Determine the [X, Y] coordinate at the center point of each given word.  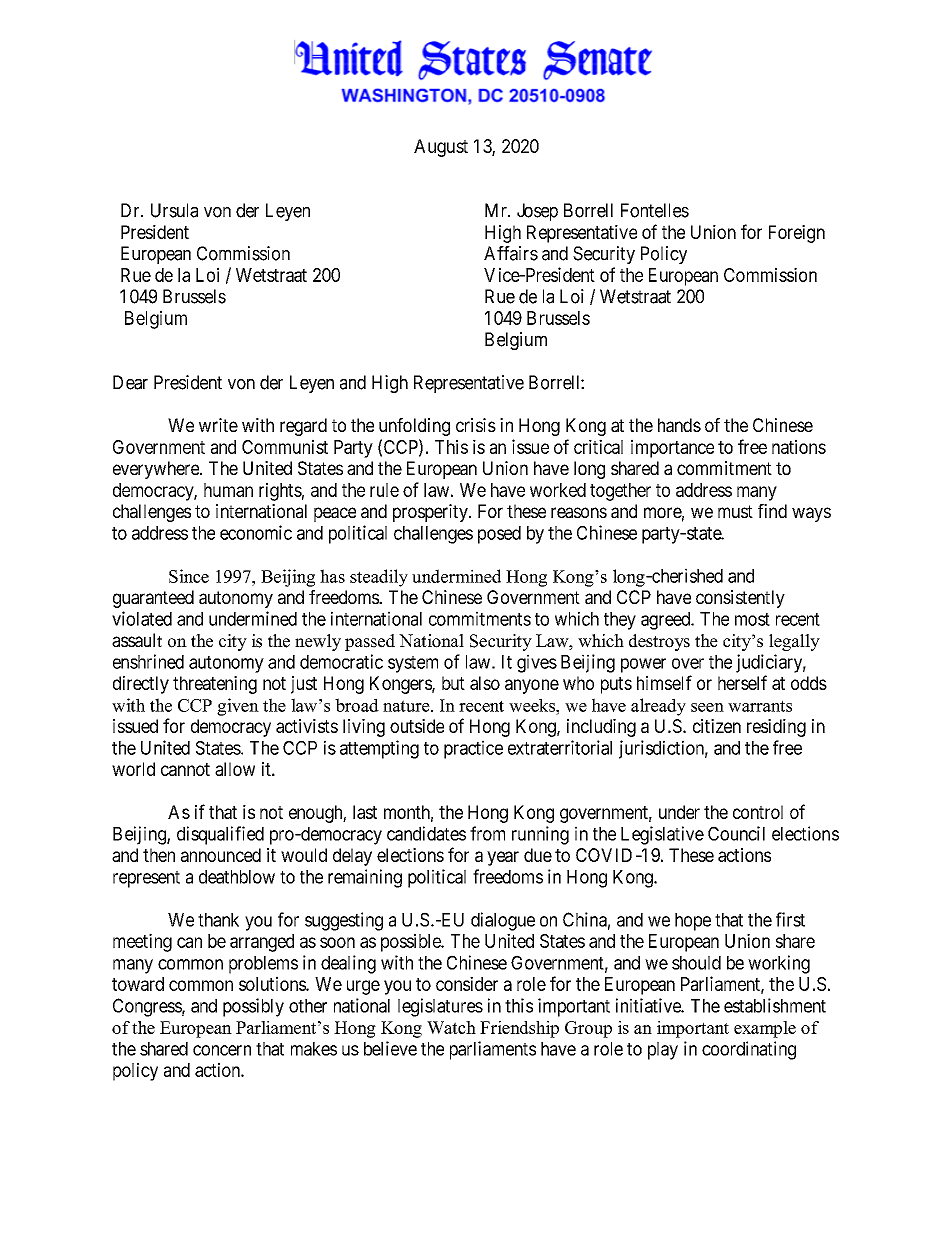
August [441, 148]
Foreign [797, 234]
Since [189, 576]
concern [222, 1050]
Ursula [174, 210]
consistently [740, 599]
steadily [379, 578]
